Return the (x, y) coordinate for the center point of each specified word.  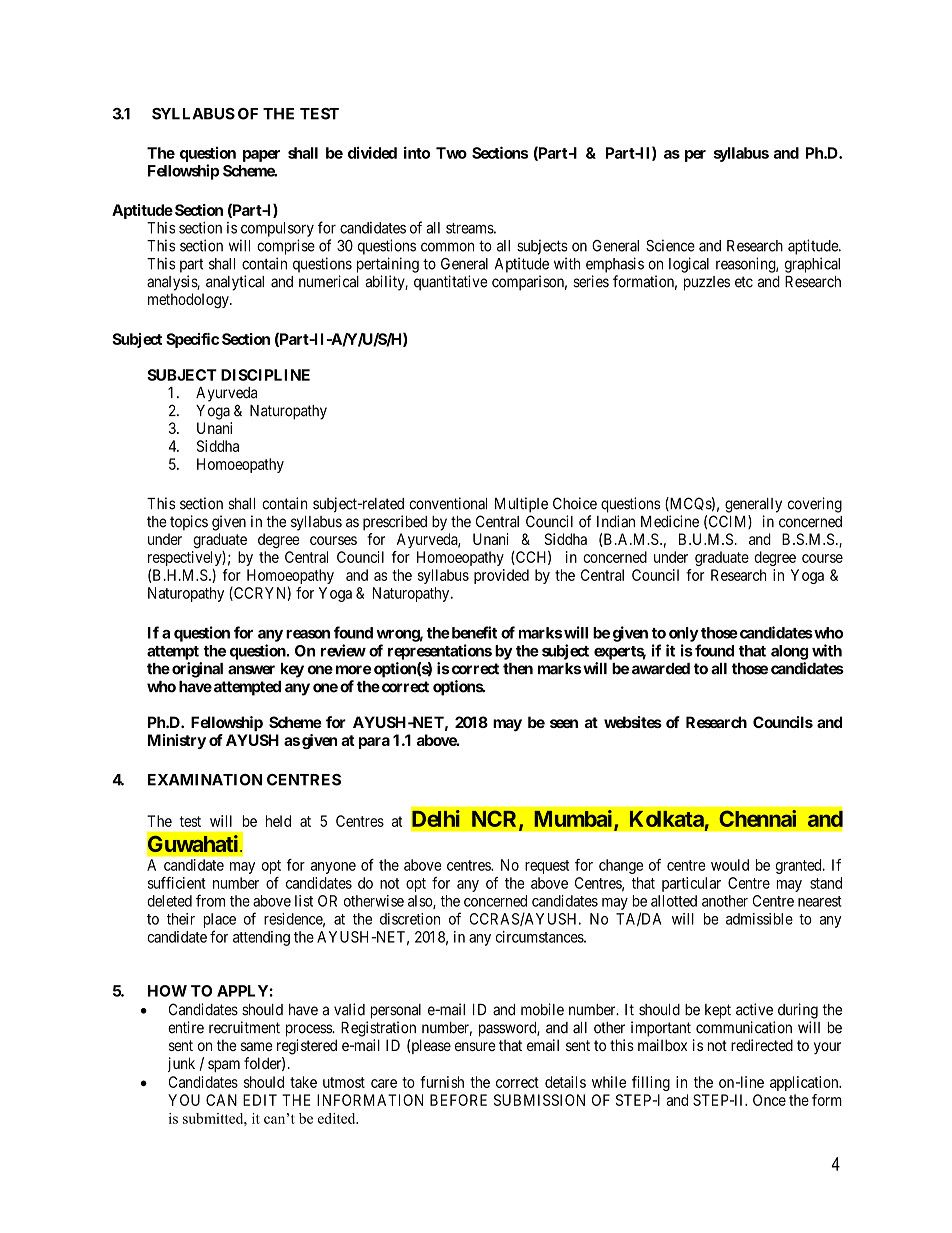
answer (251, 670)
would (730, 865)
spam (224, 1066)
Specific (192, 340)
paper (261, 156)
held (278, 821)
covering (815, 505)
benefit (473, 632)
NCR (496, 820)
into (417, 152)
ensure (475, 1046)
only (684, 634)
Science (670, 245)
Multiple (521, 505)
